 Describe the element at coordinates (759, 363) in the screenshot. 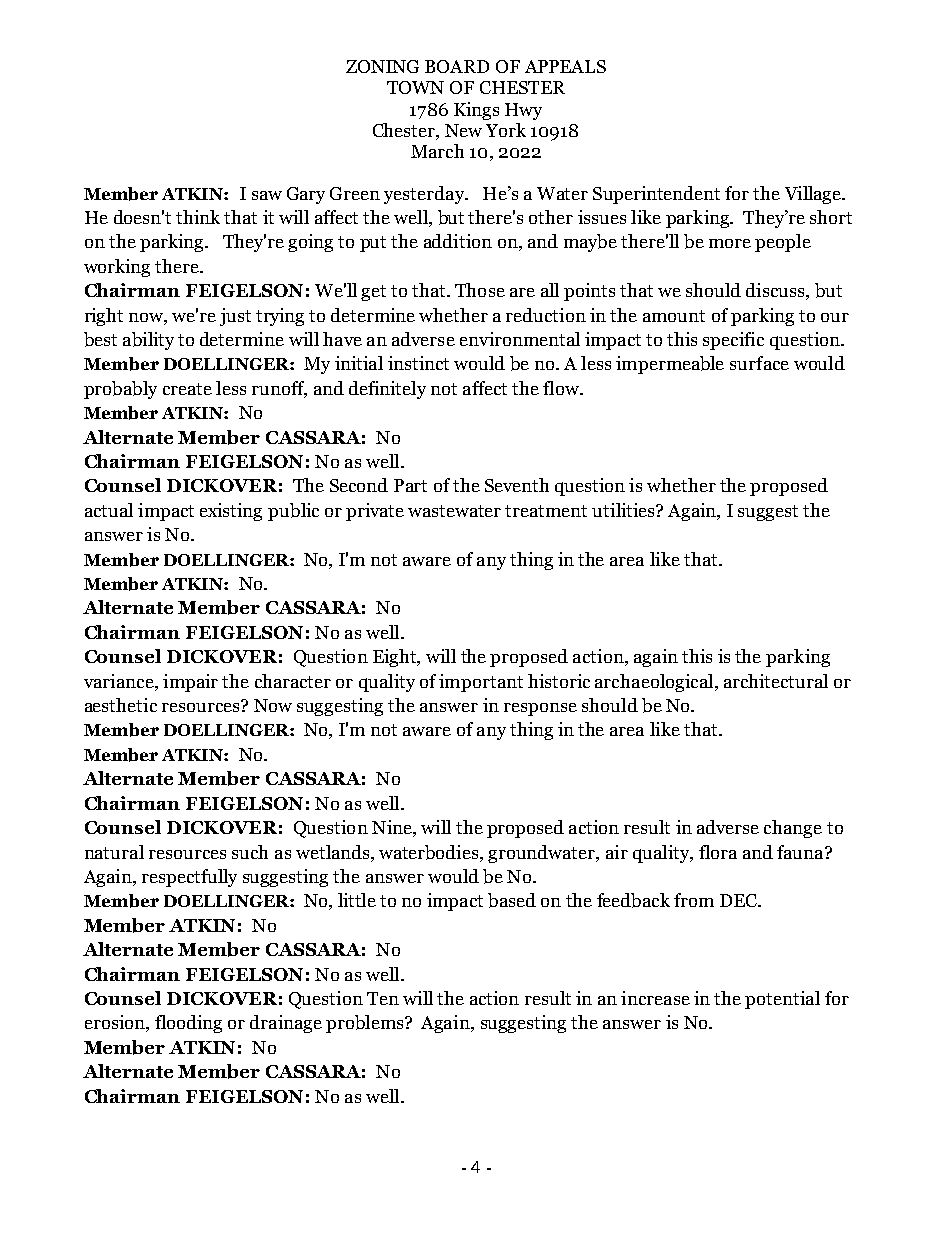

I see `surface` at that location.
